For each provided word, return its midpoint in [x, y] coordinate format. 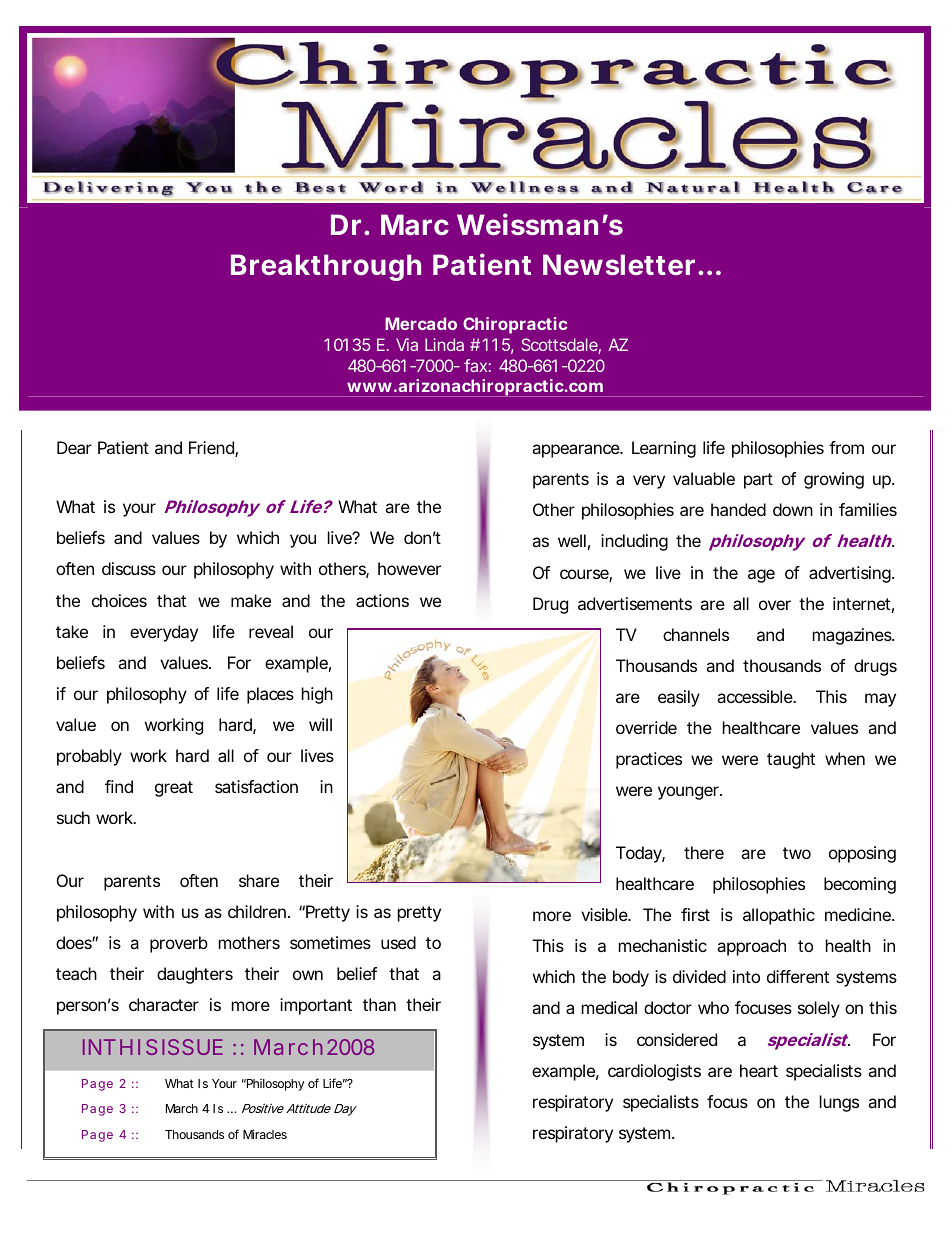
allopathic [779, 916]
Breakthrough [326, 267]
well [572, 540]
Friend [212, 449]
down [793, 509]
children [257, 911]
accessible [756, 696]
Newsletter [619, 264]
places [270, 695]
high [317, 695]
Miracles [265, 1134]
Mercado [421, 323]
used [398, 942]
